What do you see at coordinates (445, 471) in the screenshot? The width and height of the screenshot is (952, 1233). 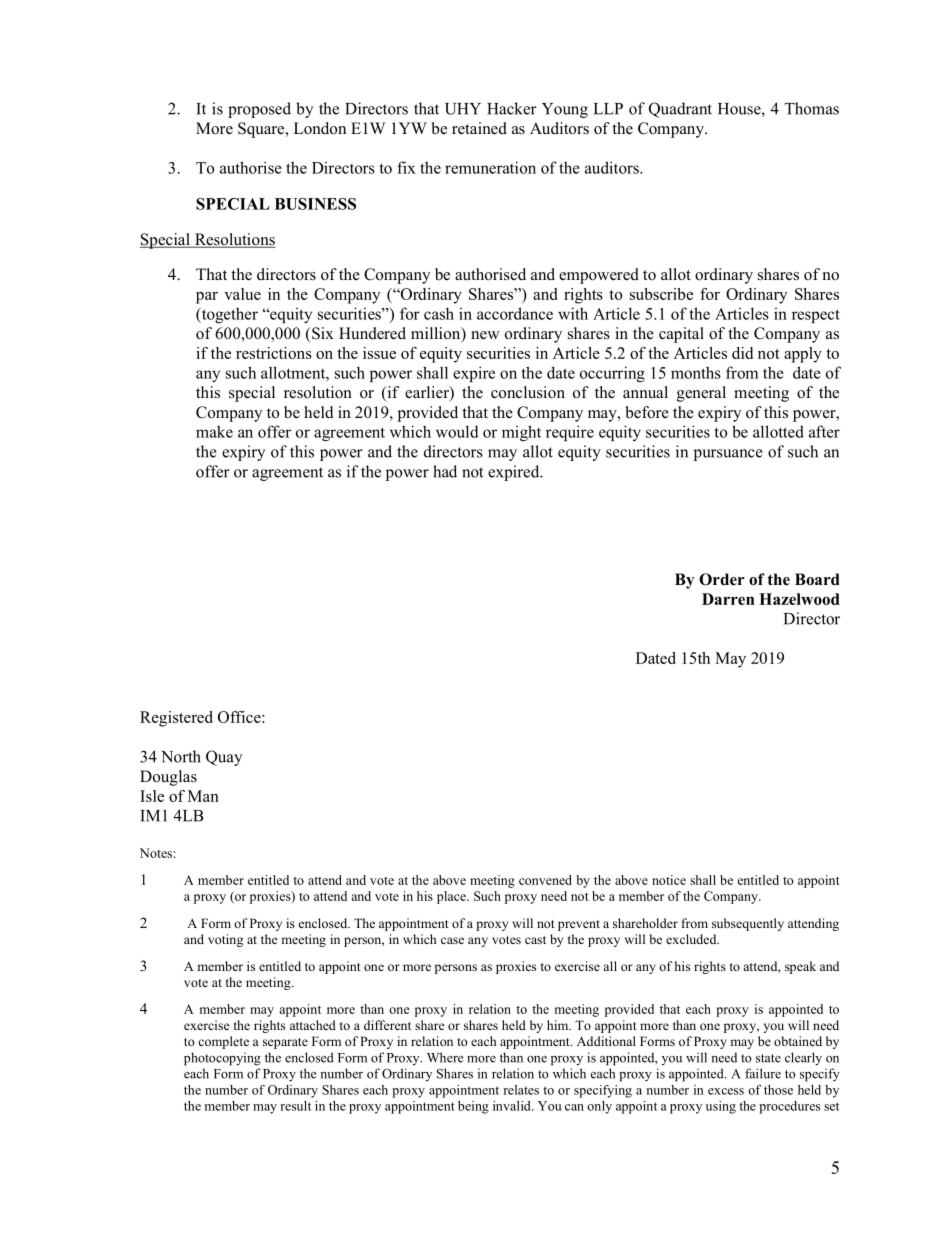 I see `had` at bounding box center [445, 471].
